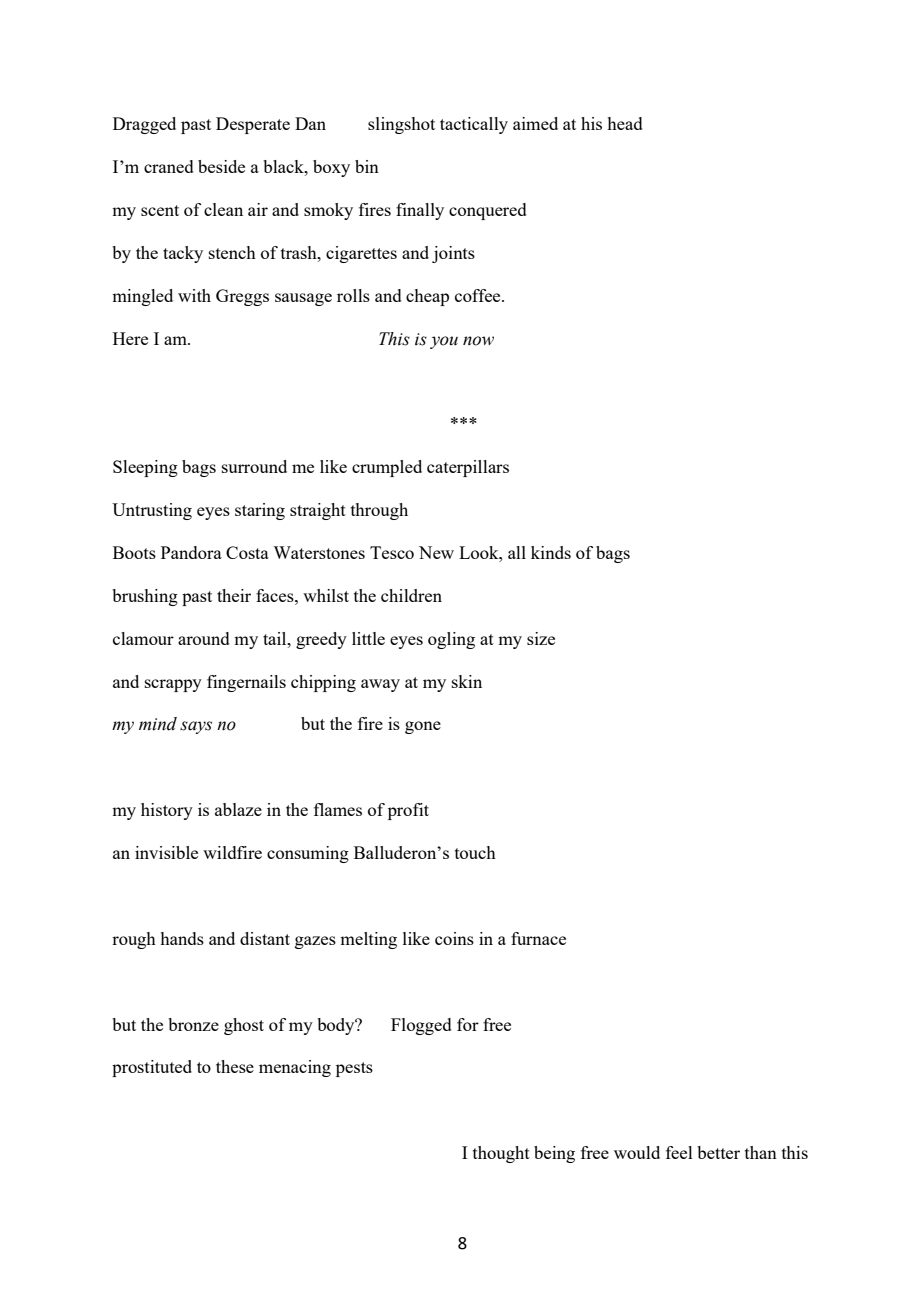 This screenshot has width=924, height=1308. I want to click on invisible, so click(166, 852).
